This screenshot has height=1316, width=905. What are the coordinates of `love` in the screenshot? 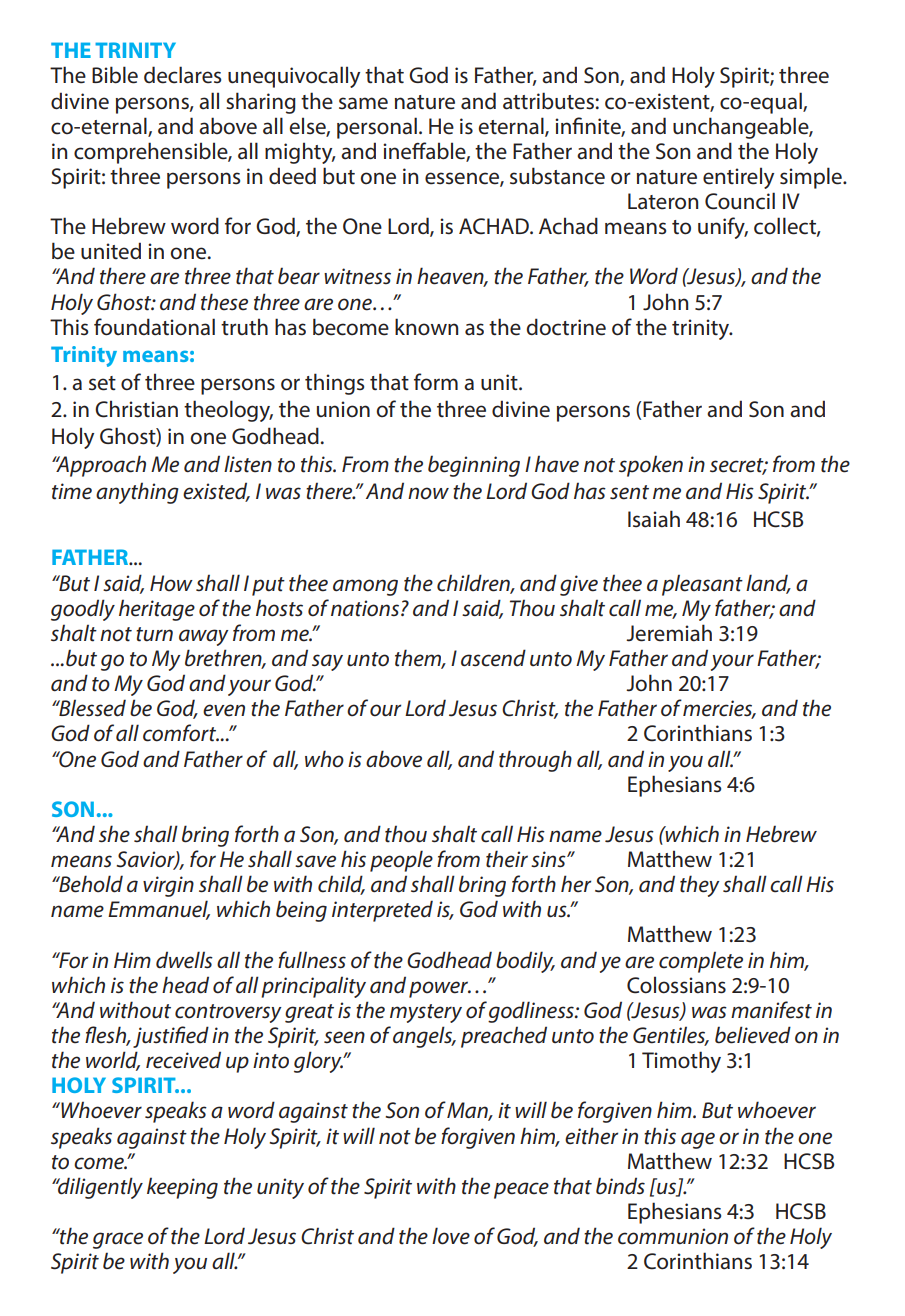 It's located at (451, 1236).
